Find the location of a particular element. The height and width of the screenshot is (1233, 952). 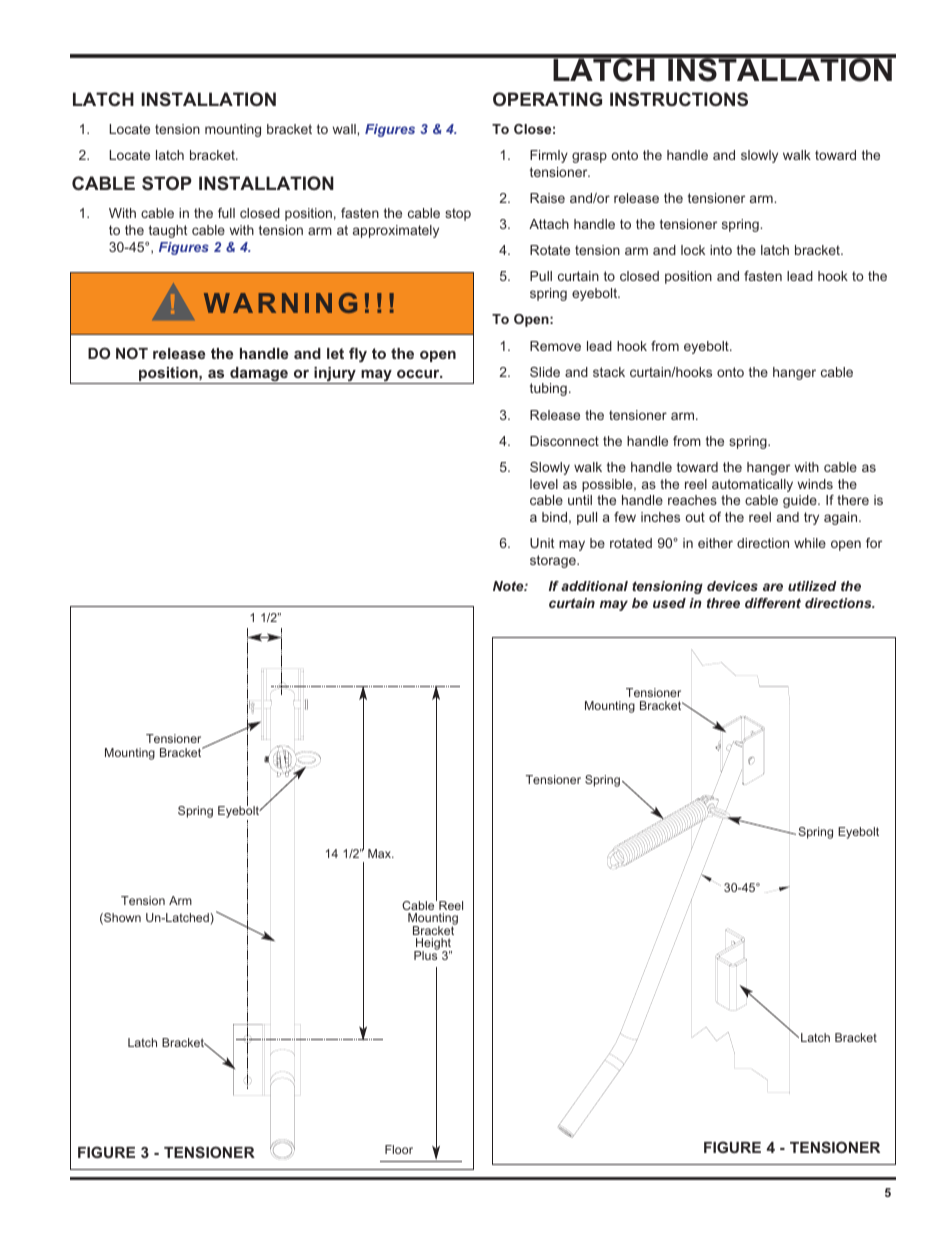

Max is located at coordinates (380, 853).
